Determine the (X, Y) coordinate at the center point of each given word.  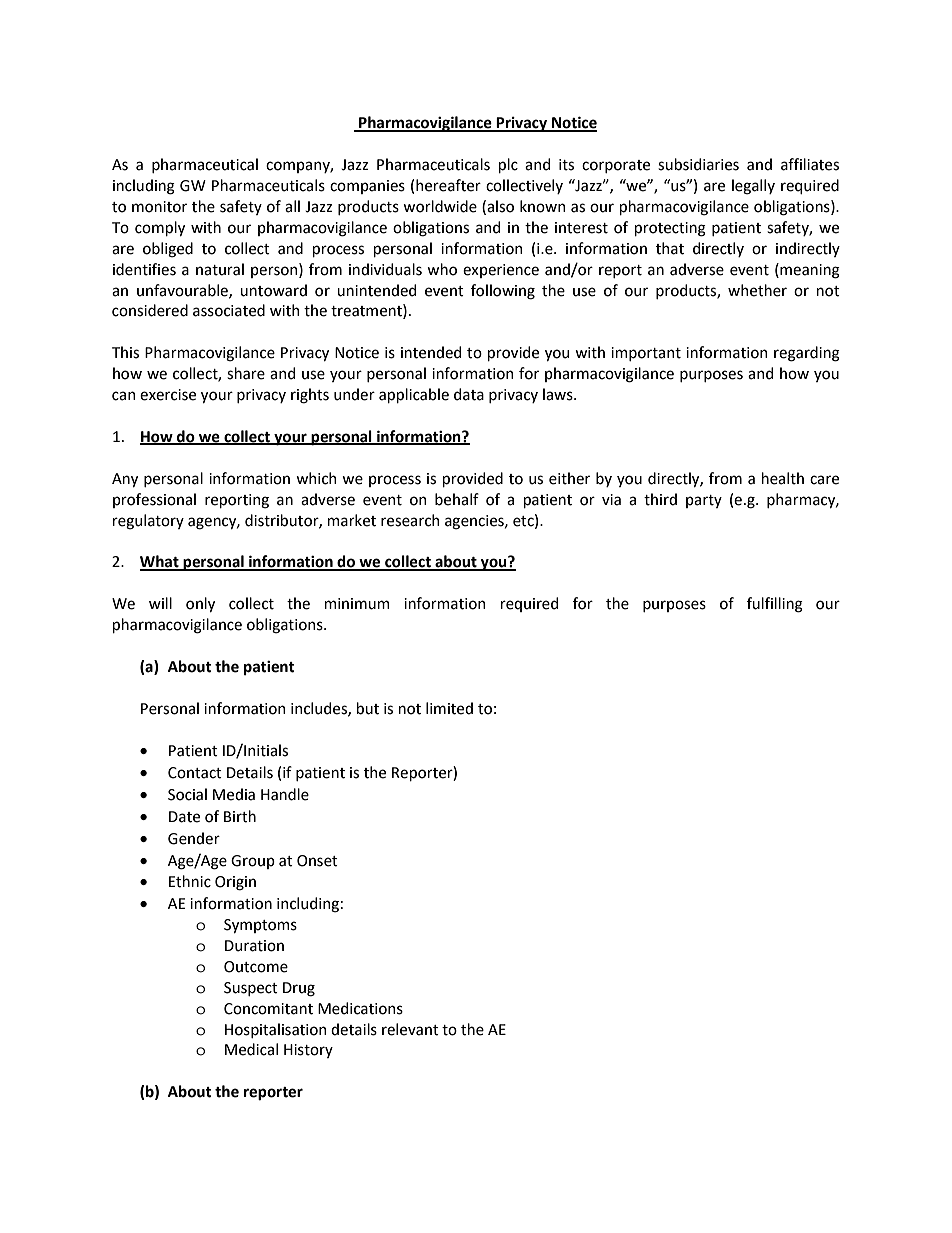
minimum (357, 604)
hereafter (448, 185)
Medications (360, 1008)
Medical (251, 1049)
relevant (410, 1029)
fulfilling (775, 605)
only (200, 604)
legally (753, 187)
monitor (159, 207)
